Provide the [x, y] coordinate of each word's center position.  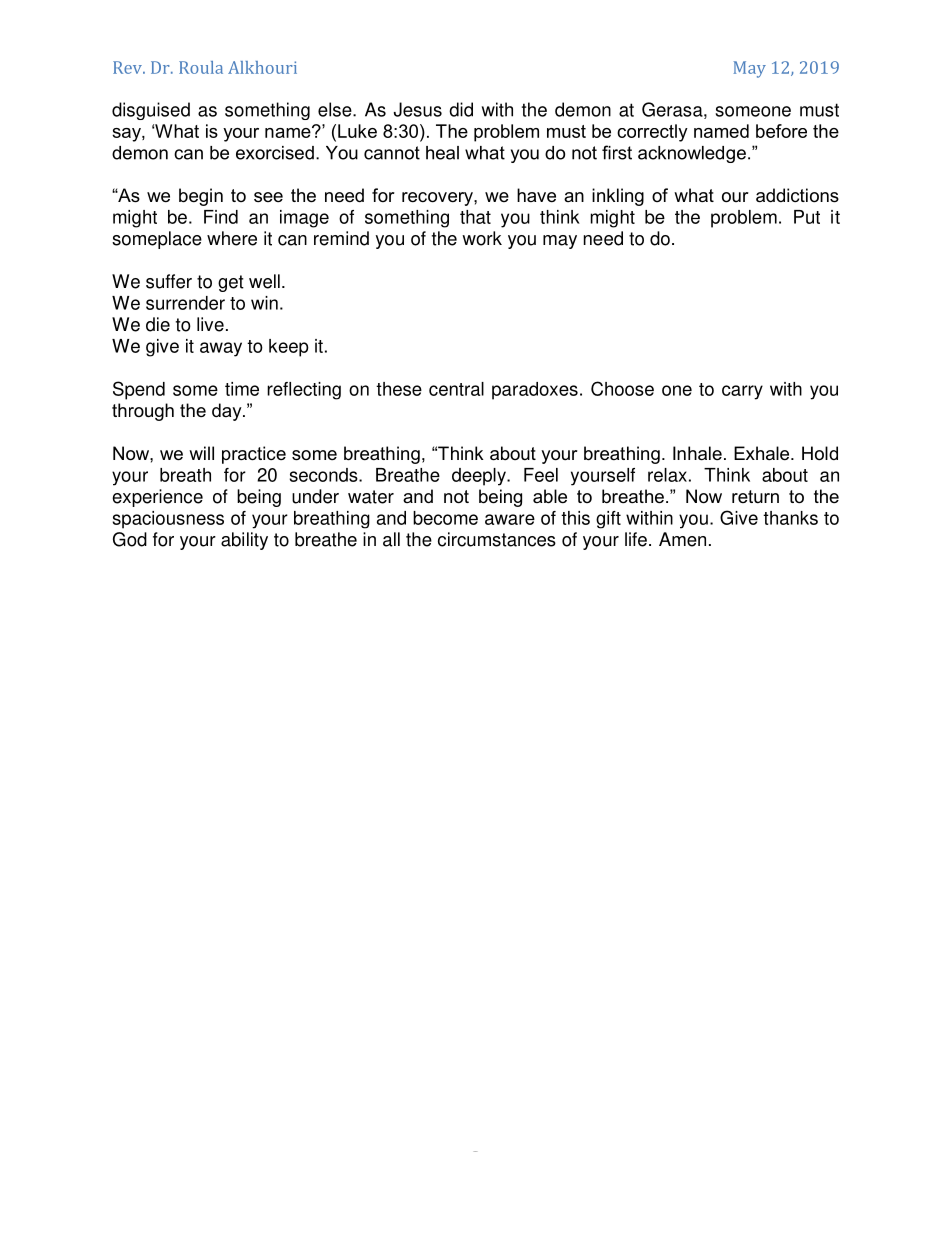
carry [742, 392]
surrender [185, 303]
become [445, 518]
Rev [128, 67]
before [781, 131]
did [461, 109]
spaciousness [168, 520]
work [482, 238]
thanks [790, 518]
